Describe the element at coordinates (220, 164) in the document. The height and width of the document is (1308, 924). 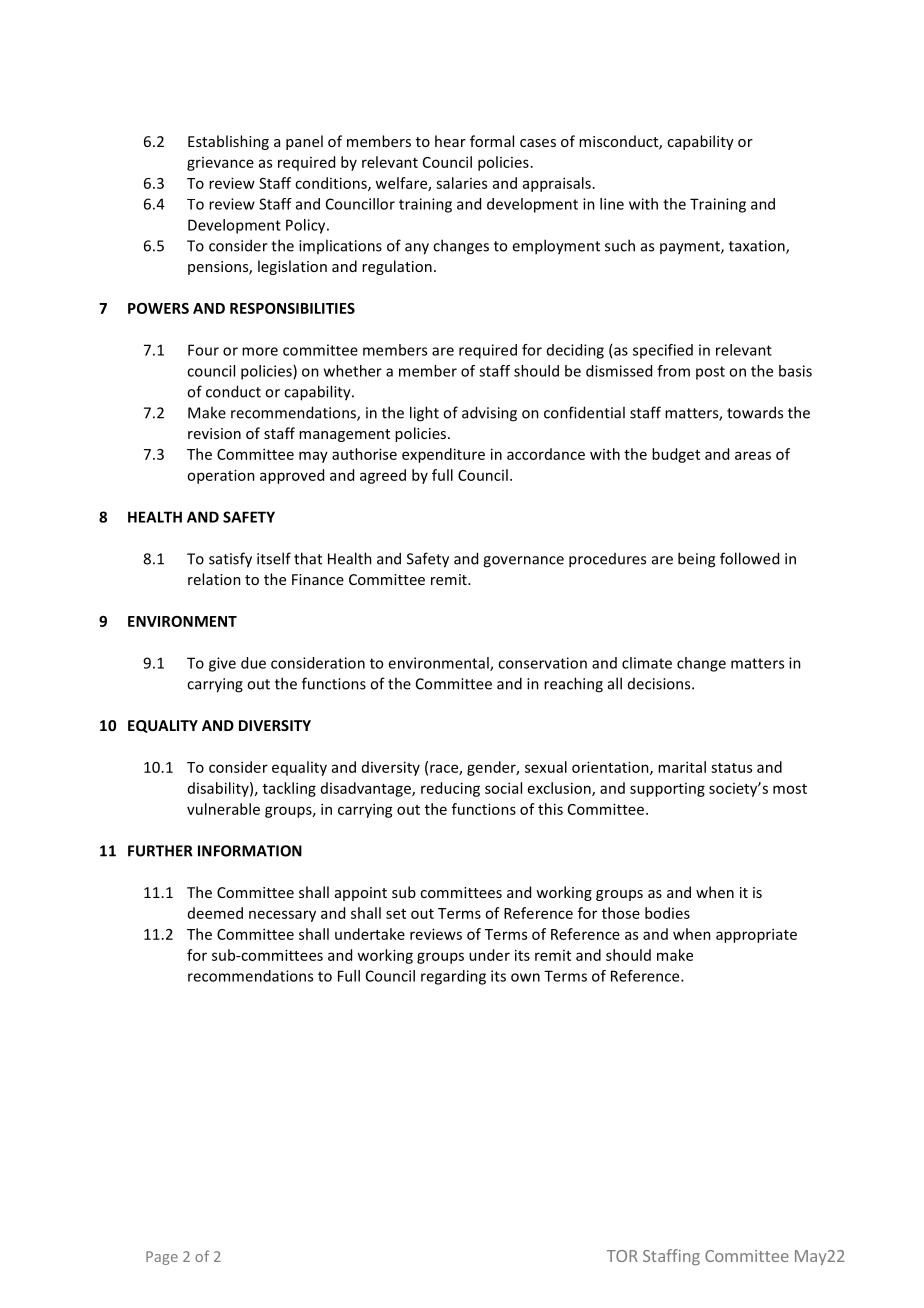
I see `grievance` at that location.
